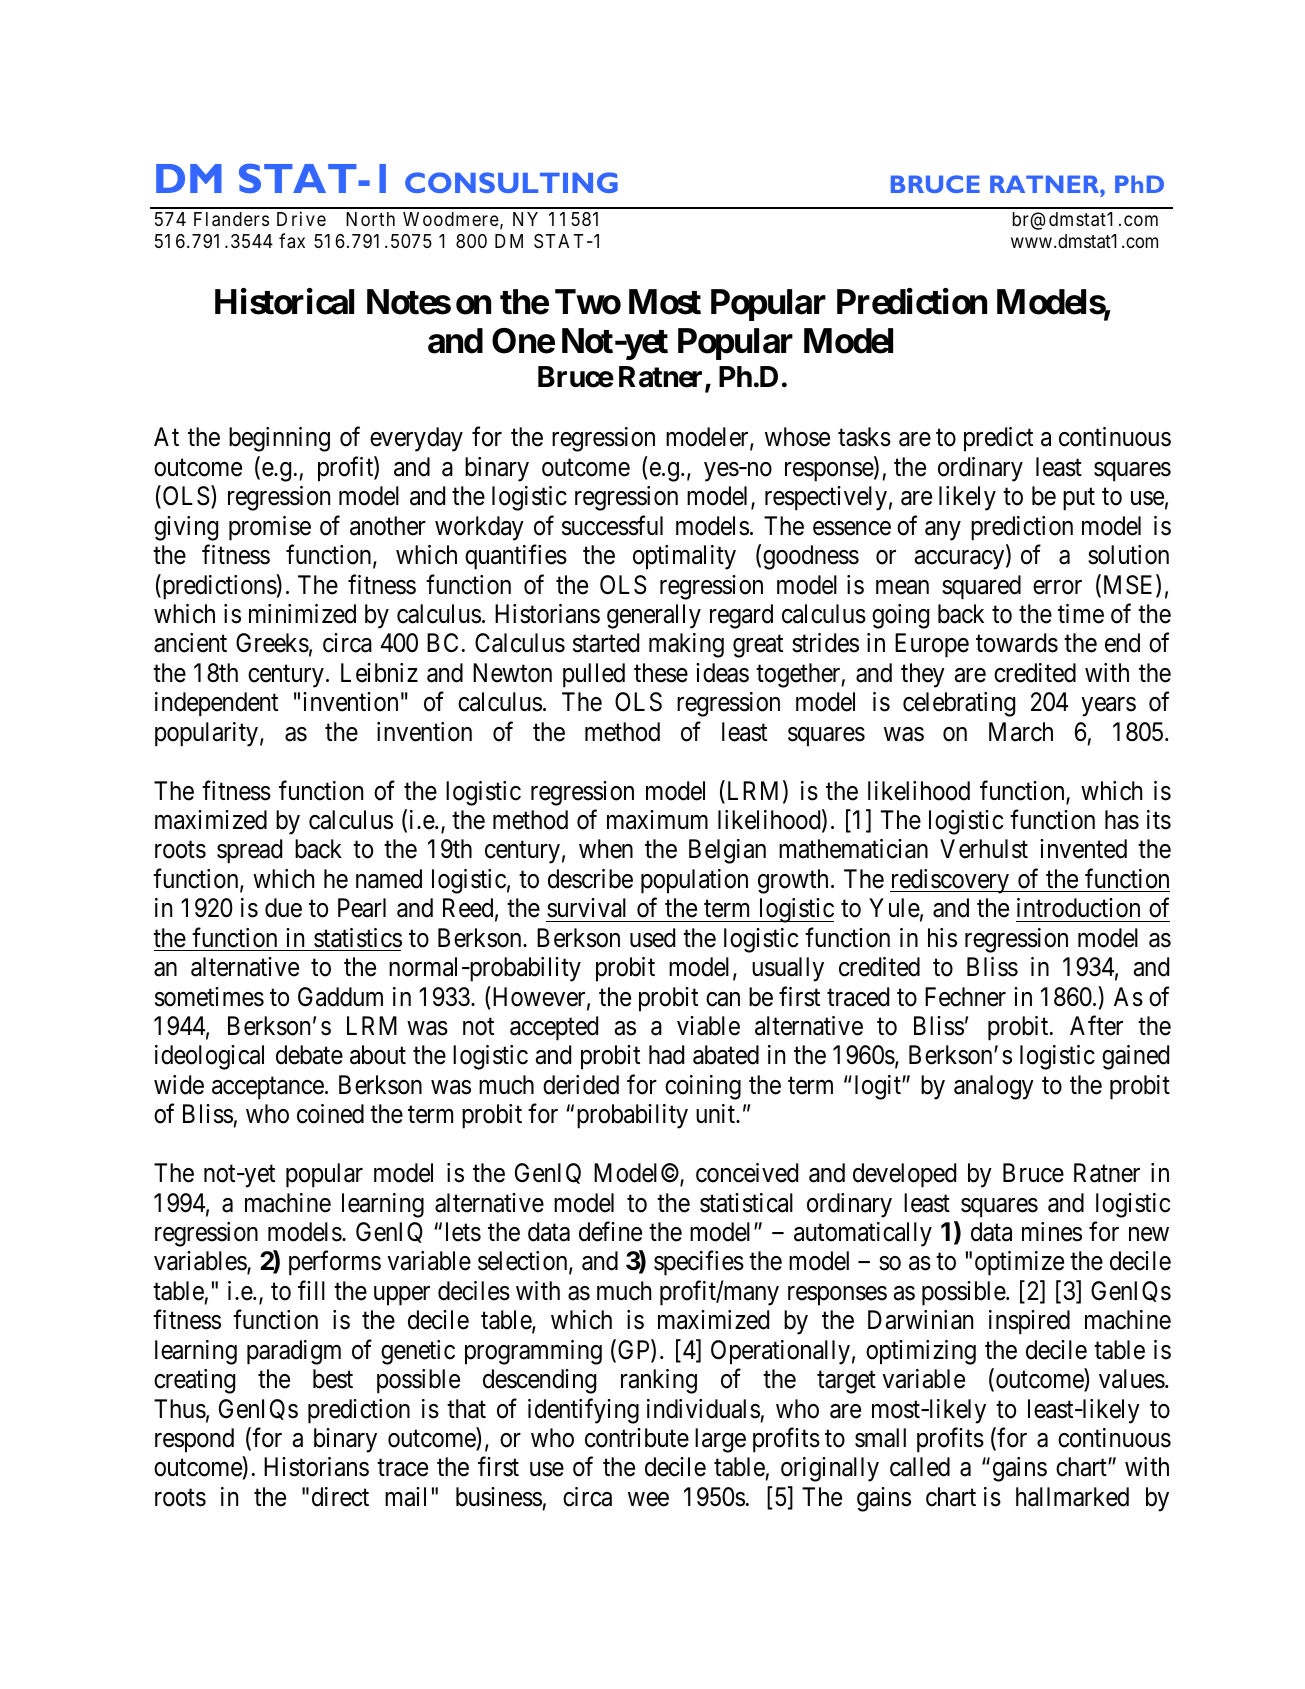 Image resolution: width=1305 pixels, height=1689 pixels. What do you see at coordinates (637, 1438) in the screenshot?
I see `contribute` at bounding box center [637, 1438].
